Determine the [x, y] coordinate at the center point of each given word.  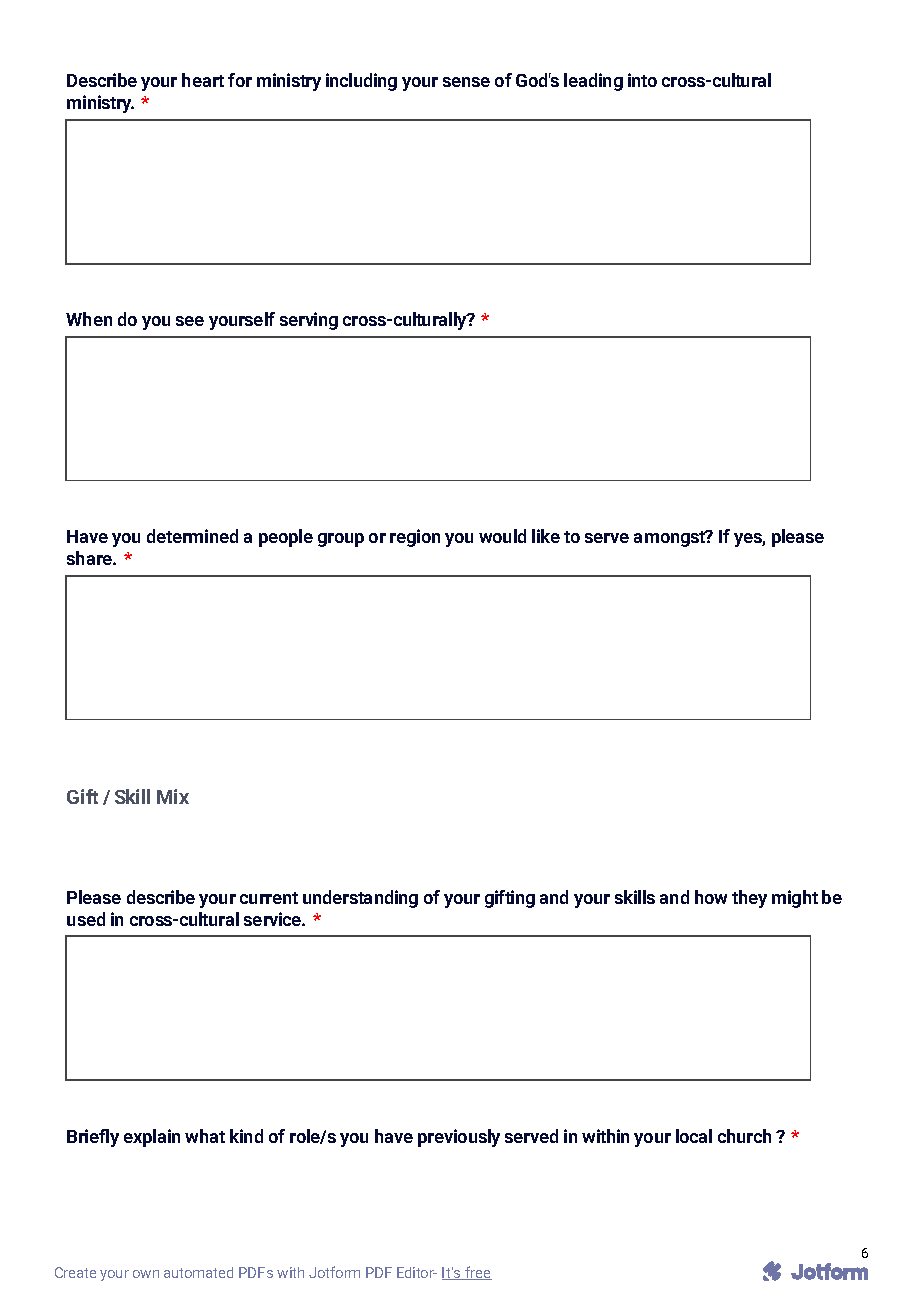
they [749, 899]
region [415, 538]
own [146, 1274]
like [546, 536]
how [711, 897]
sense [466, 82]
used [86, 919]
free [477, 1273]
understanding [360, 899]
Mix [173, 796]
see [190, 321]
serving [309, 321]
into [642, 80]
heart [203, 80]
